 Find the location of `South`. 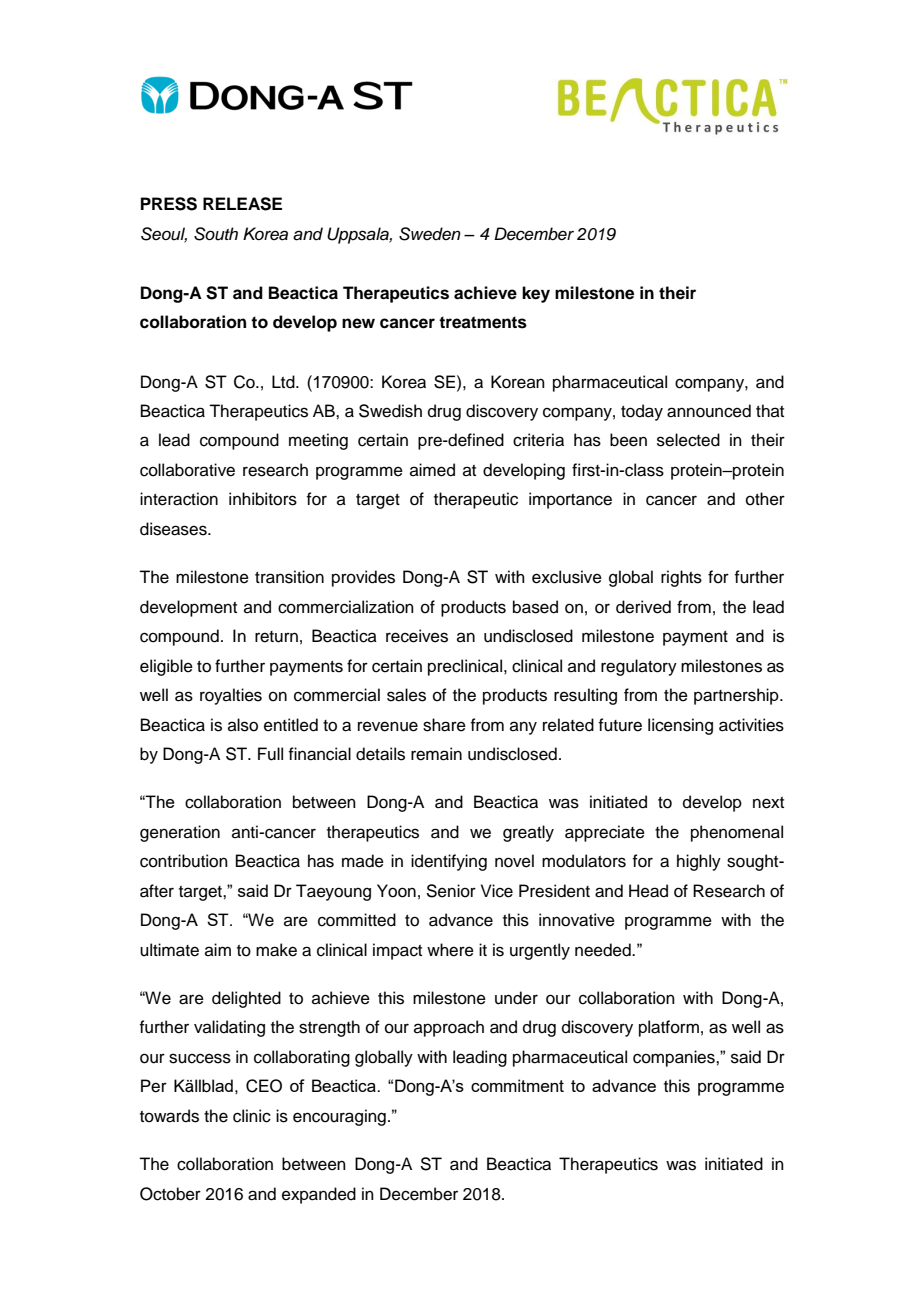

South is located at coordinates (216, 234).
